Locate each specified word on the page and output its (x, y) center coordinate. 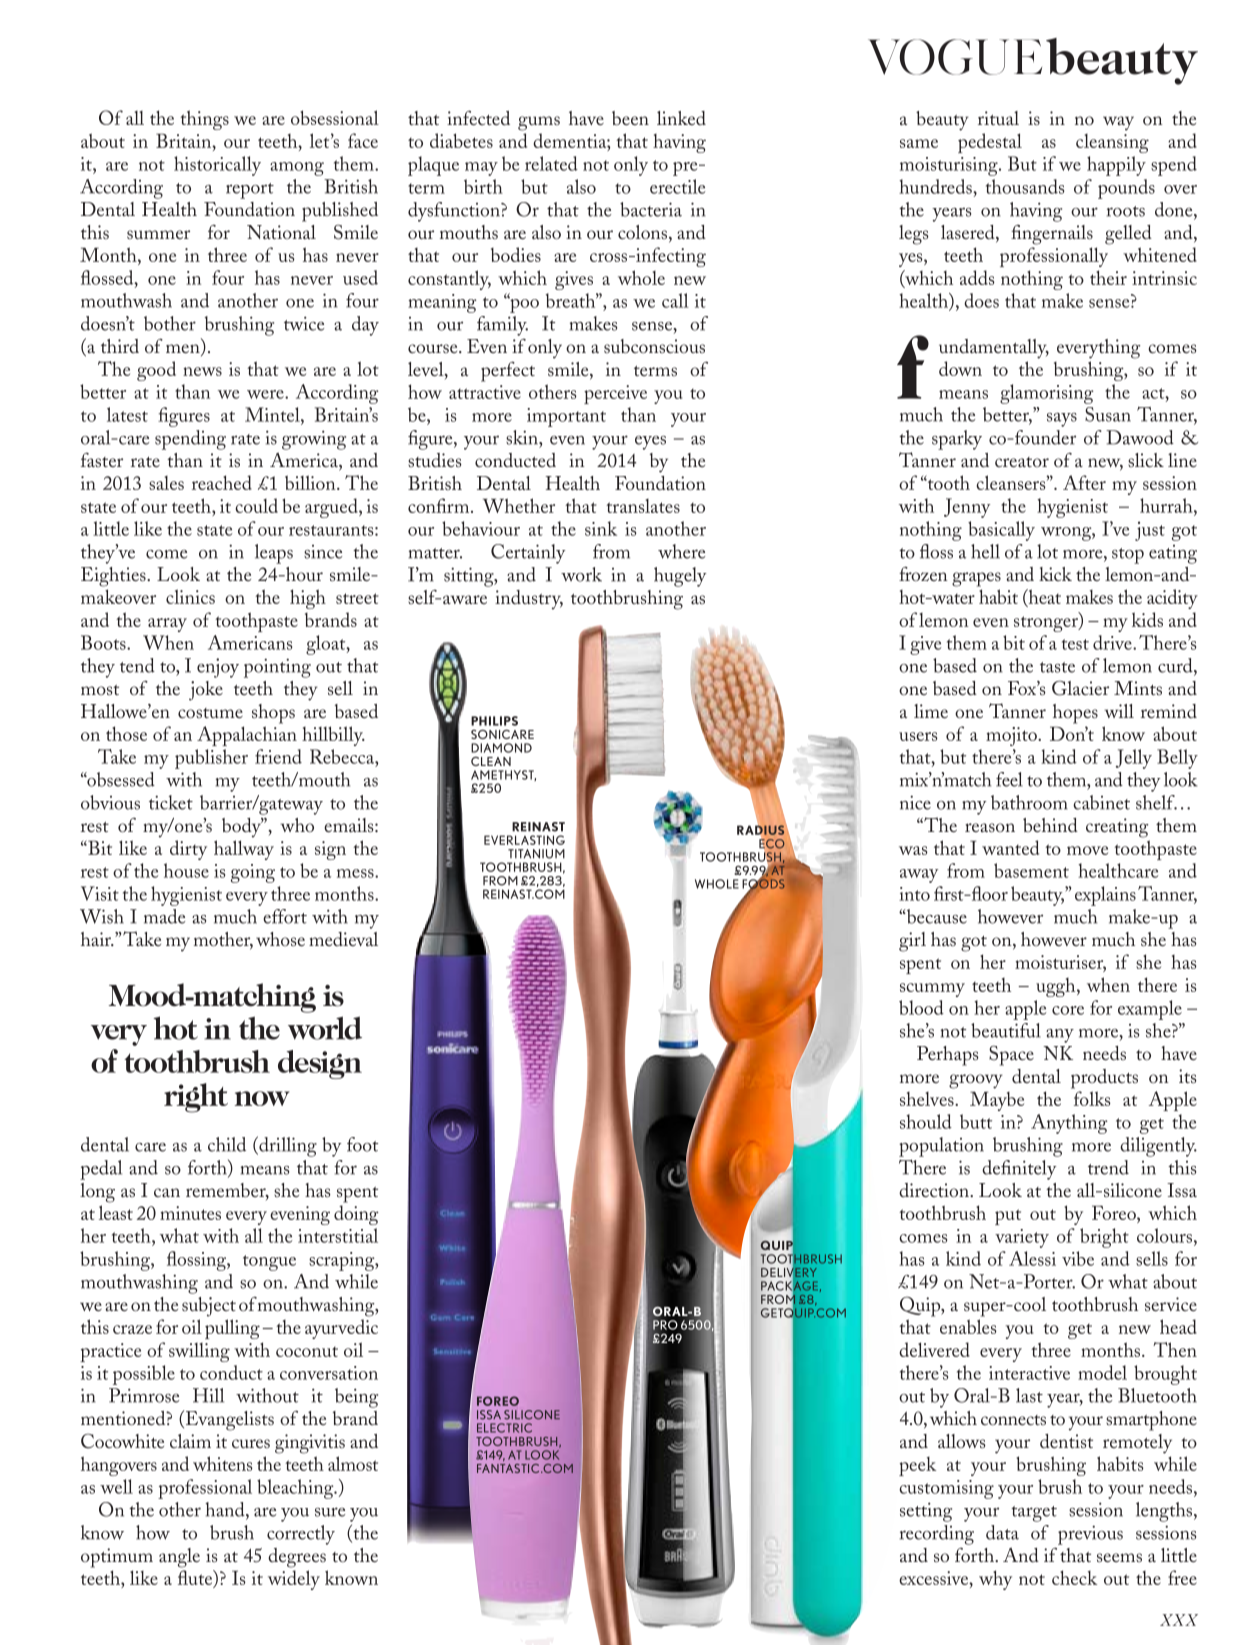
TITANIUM (536, 854)
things (204, 120)
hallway (244, 850)
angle (179, 1558)
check (1074, 1577)
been (630, 118)
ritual (998, 118)
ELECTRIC (504, 1428)
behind (1050, 825)
